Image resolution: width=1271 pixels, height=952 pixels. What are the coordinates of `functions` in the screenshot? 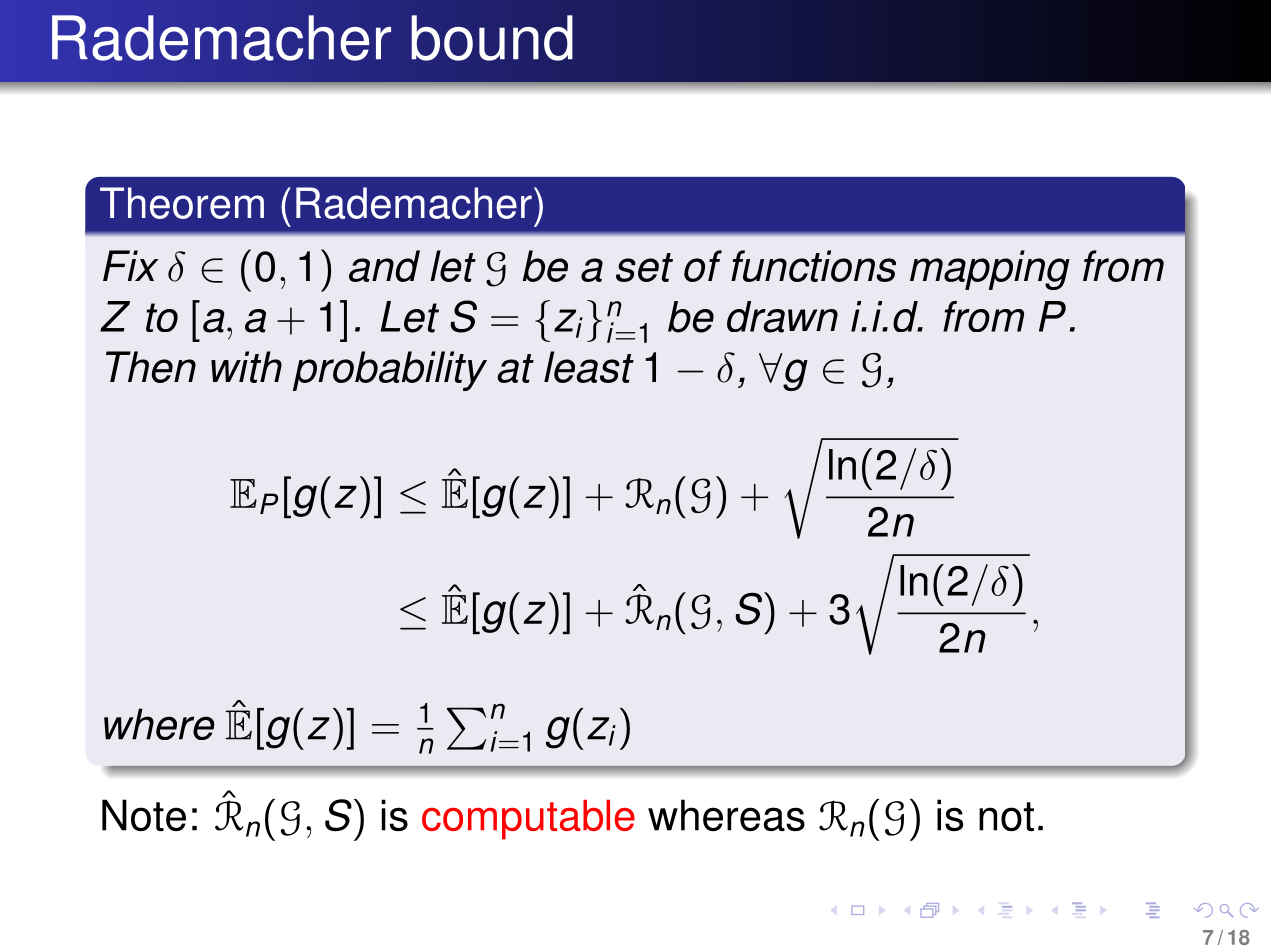 It's located at (813, 266).
